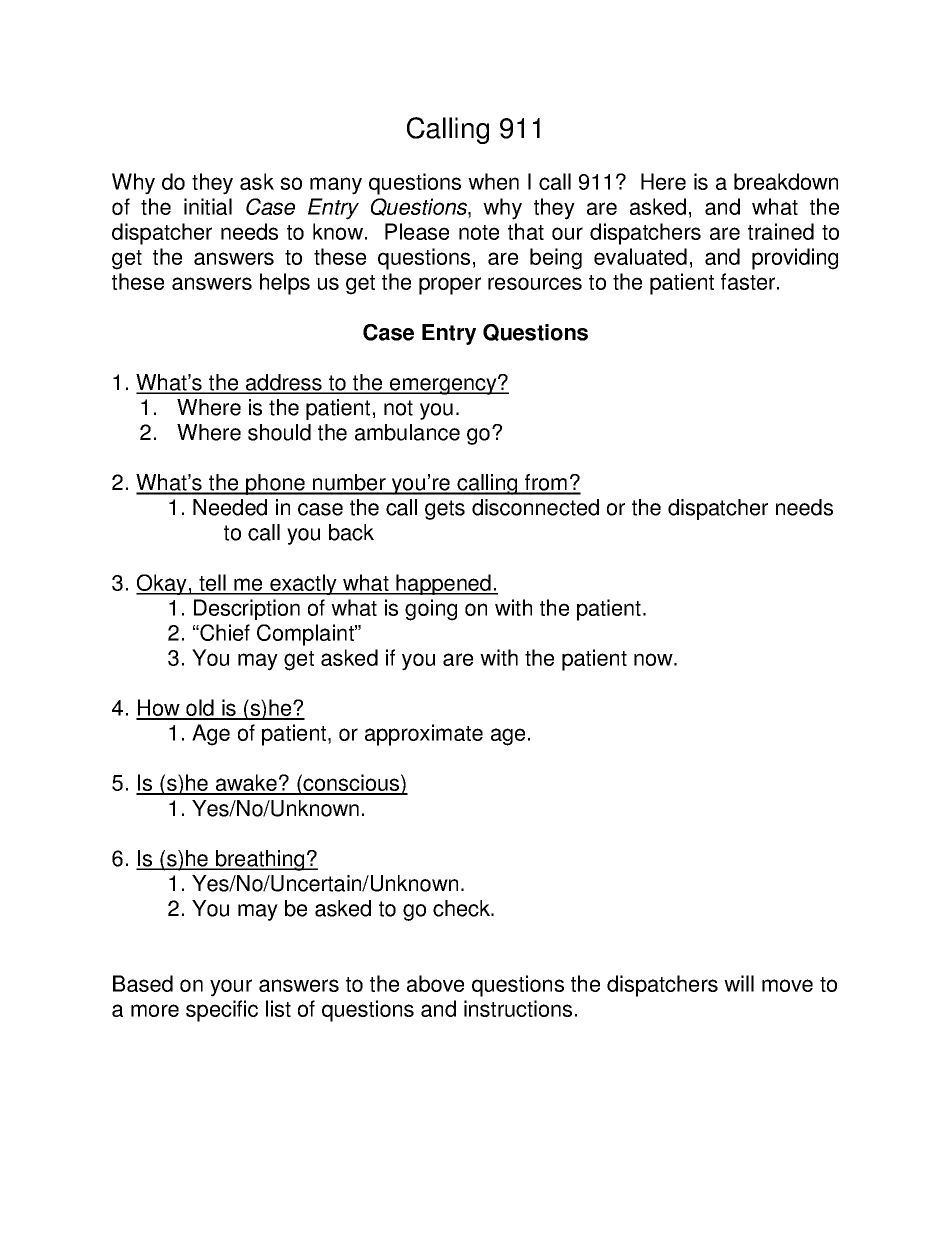 This image has width=952, height=1233. What do you see at coordinates (479, 232) in the image?
I see `note` at bounding box center [479, 232].
